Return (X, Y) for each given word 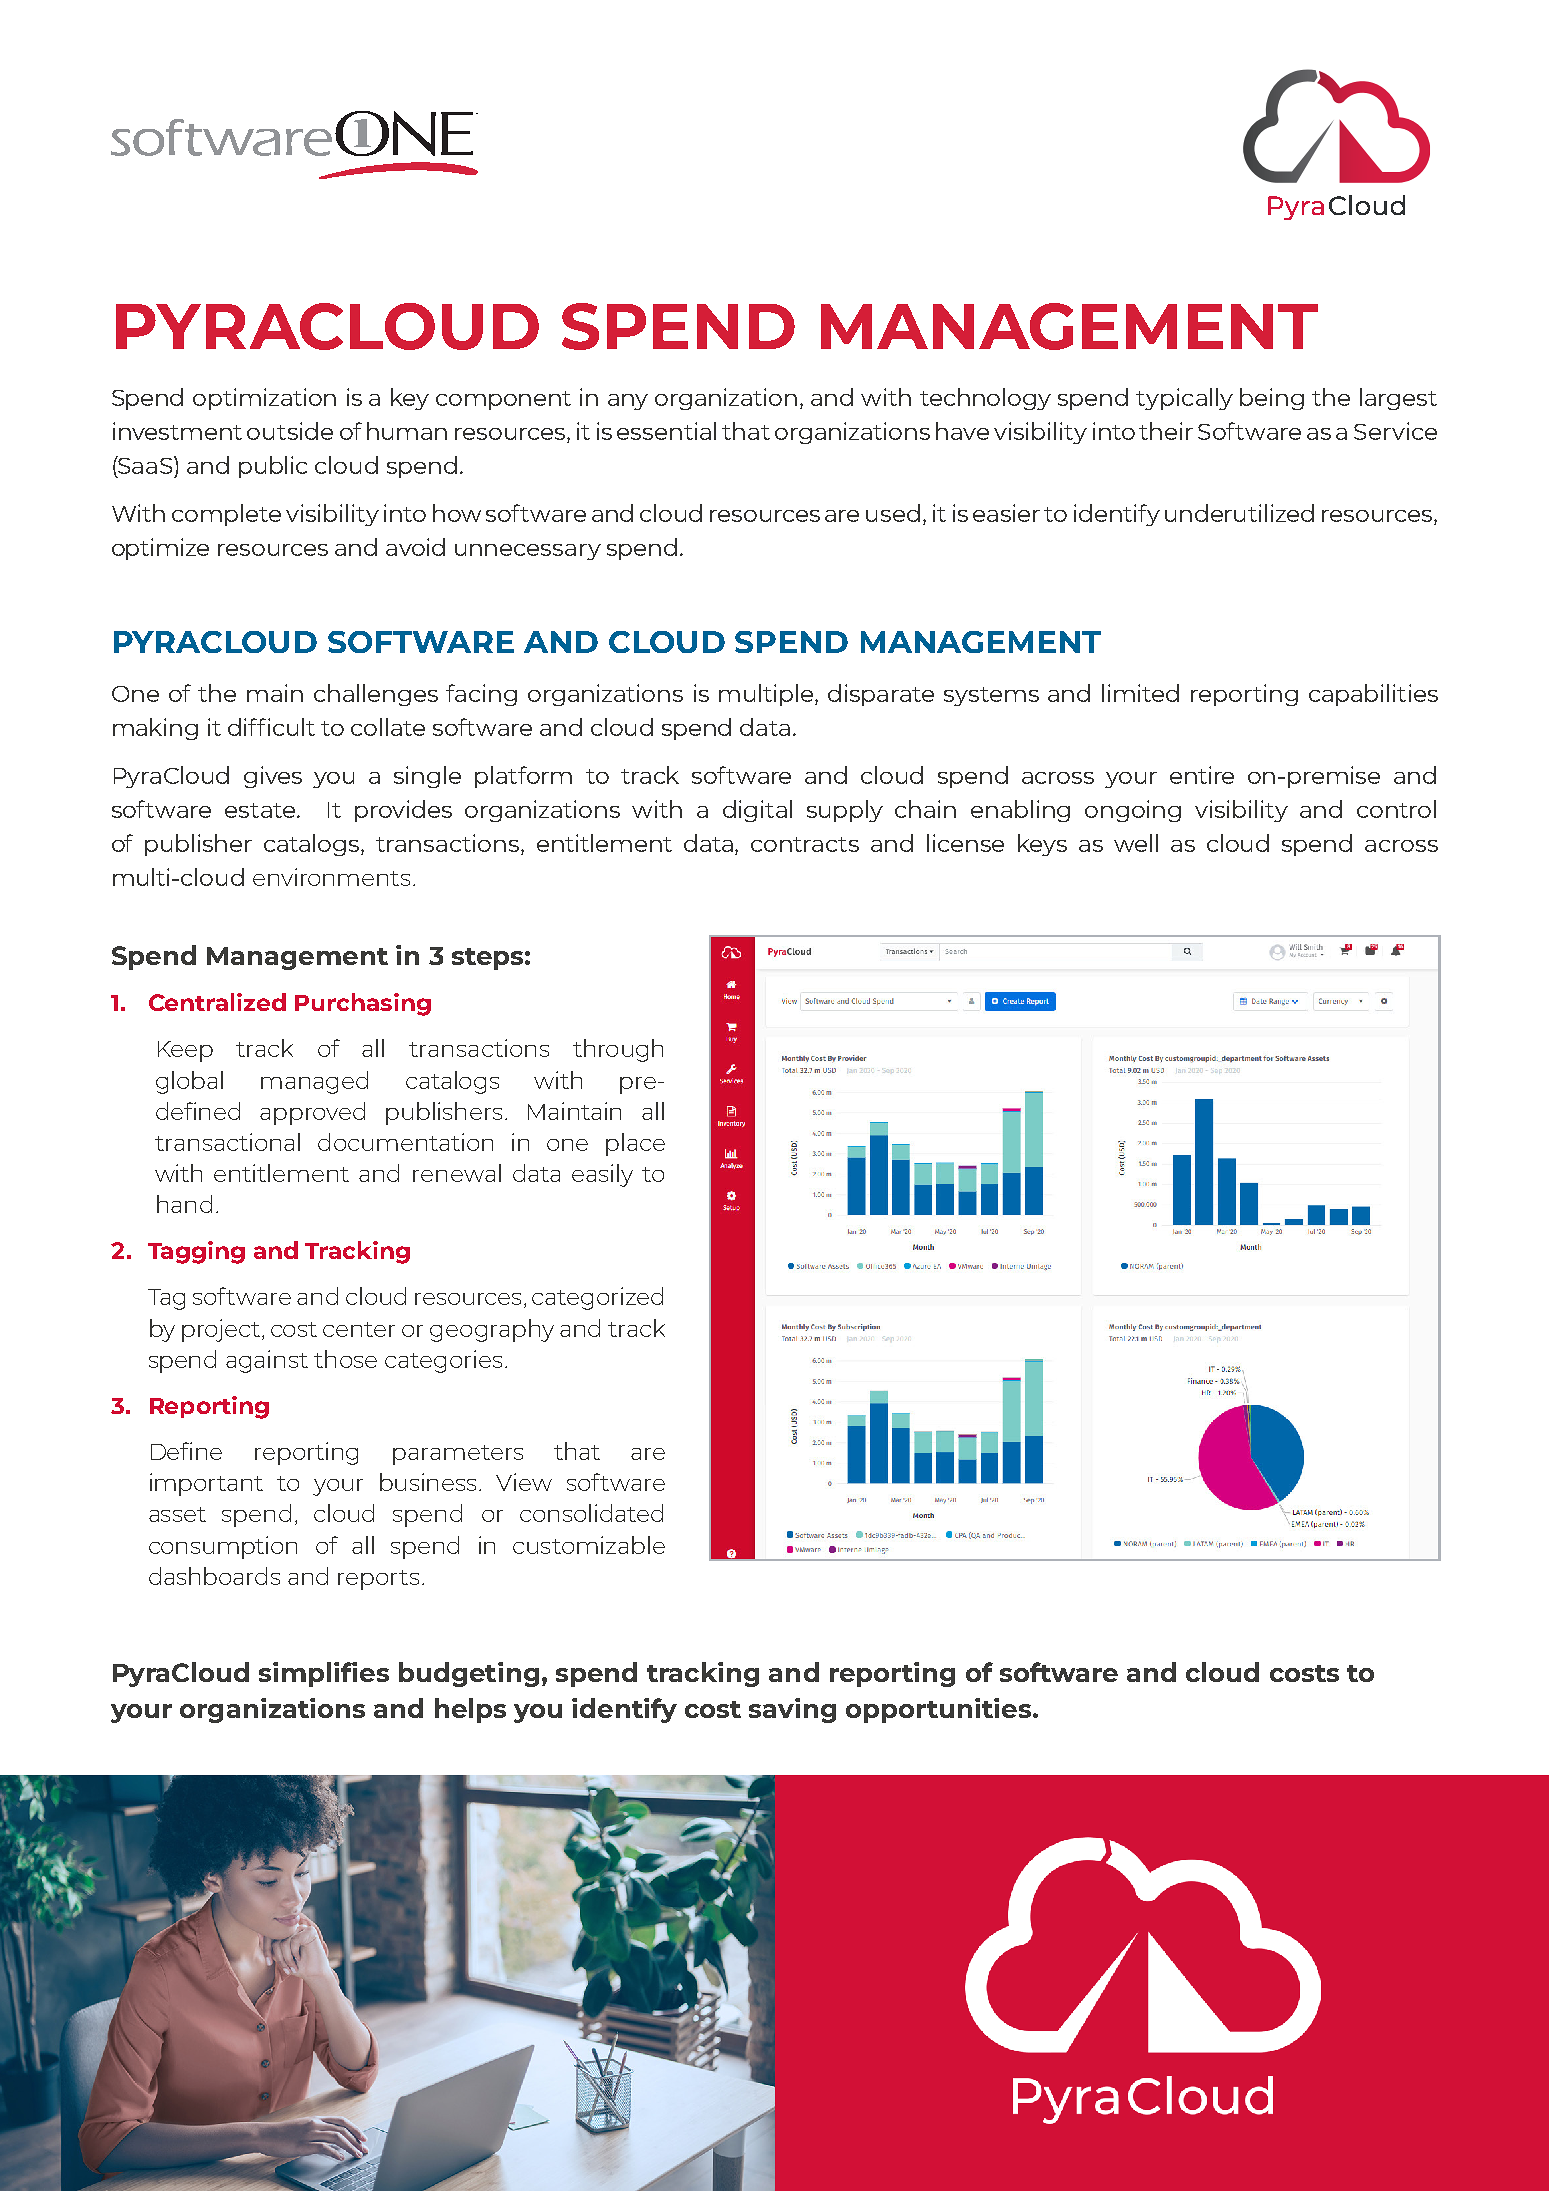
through (618, 1050)
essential (666, 431)
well (1136, 843)
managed (314, 1082)
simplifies (324, 1674)
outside (290, 431)
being (1272, 399)
